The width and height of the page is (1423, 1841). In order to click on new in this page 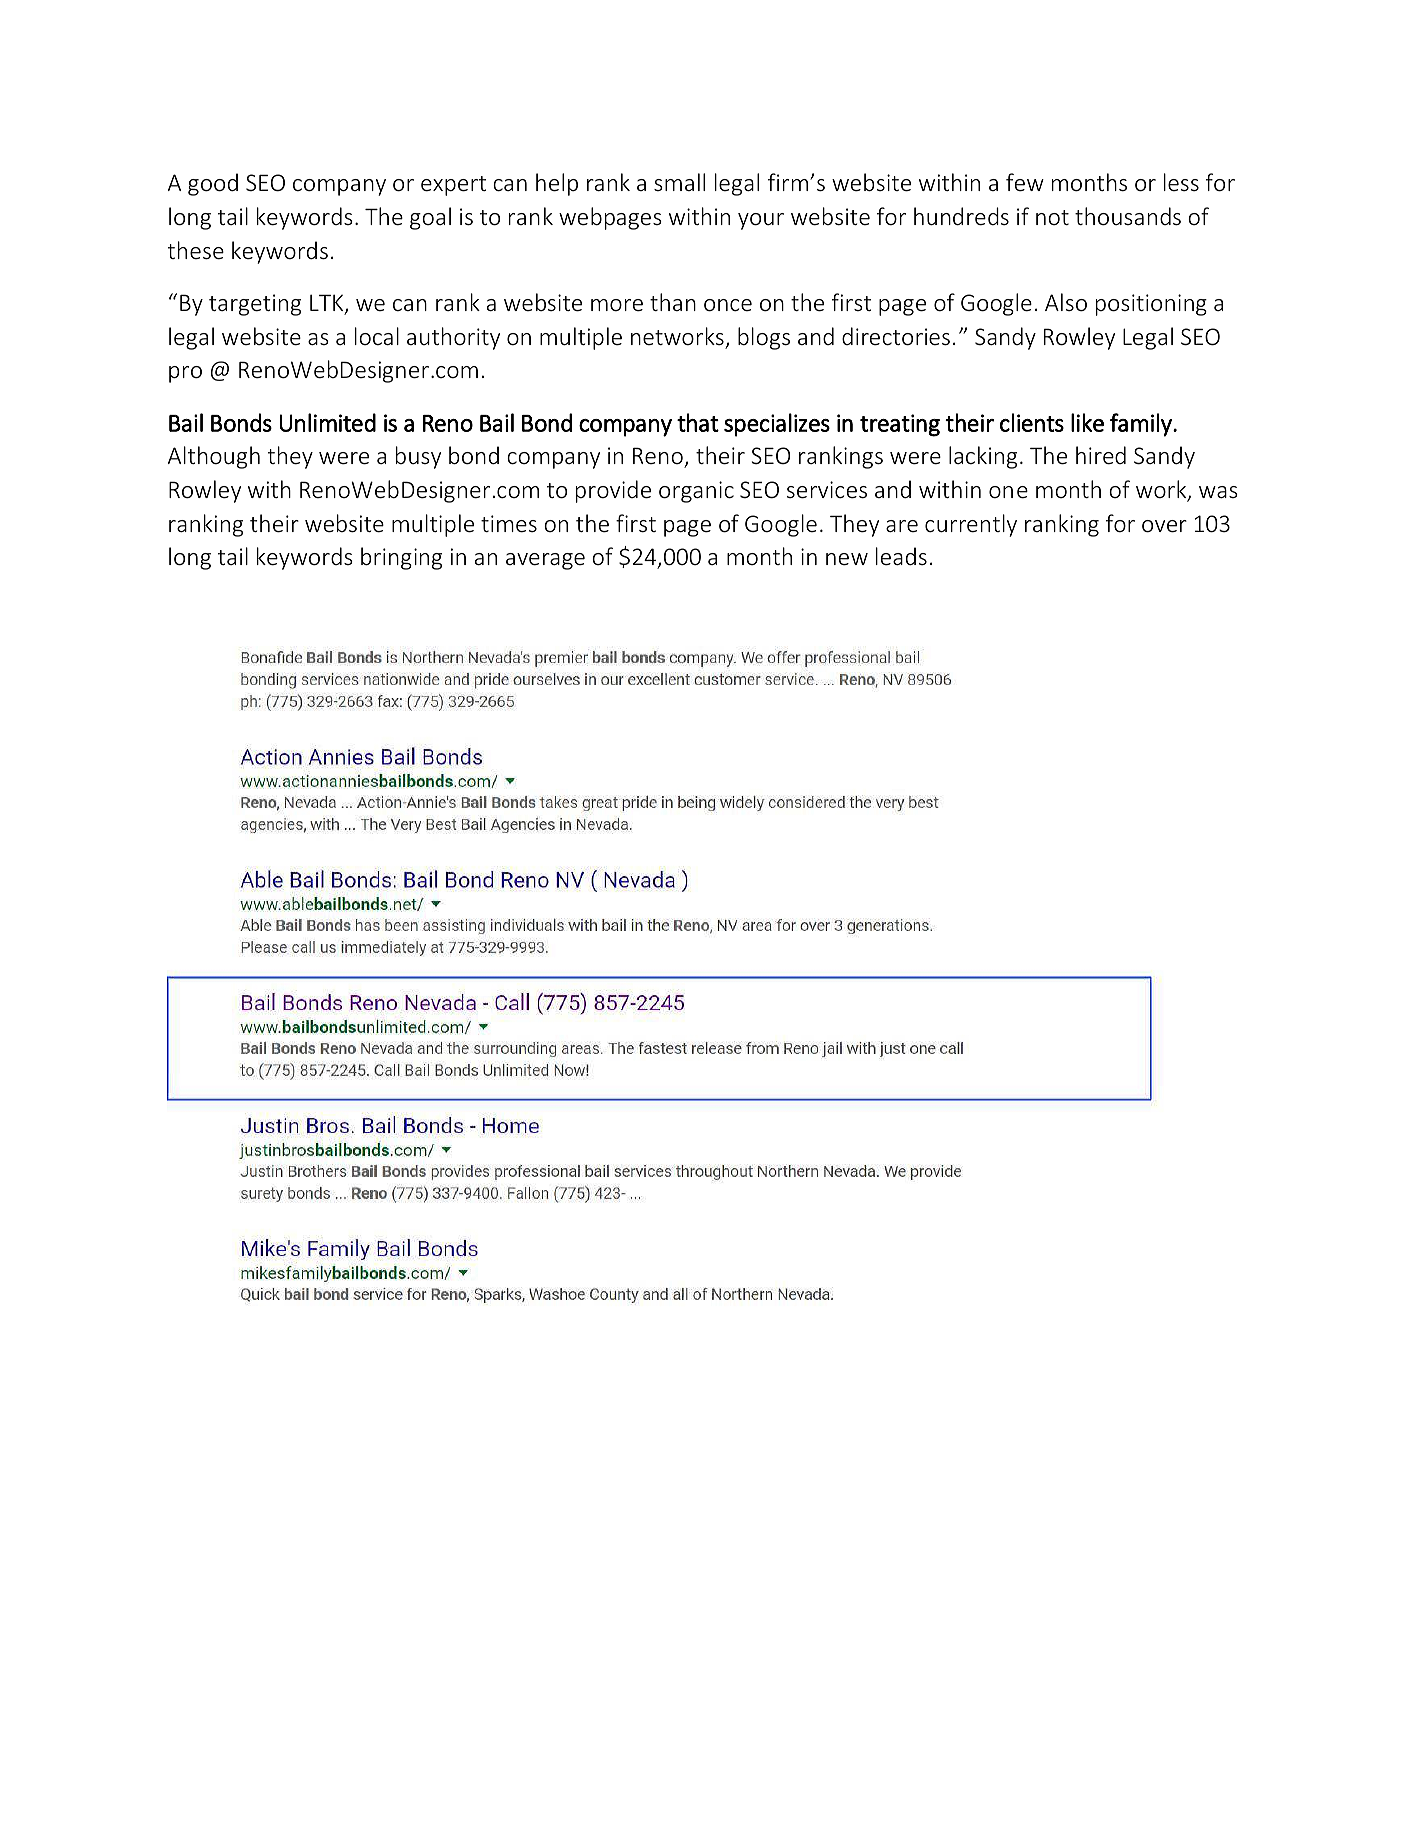, I will do `click(847, 559)`.
